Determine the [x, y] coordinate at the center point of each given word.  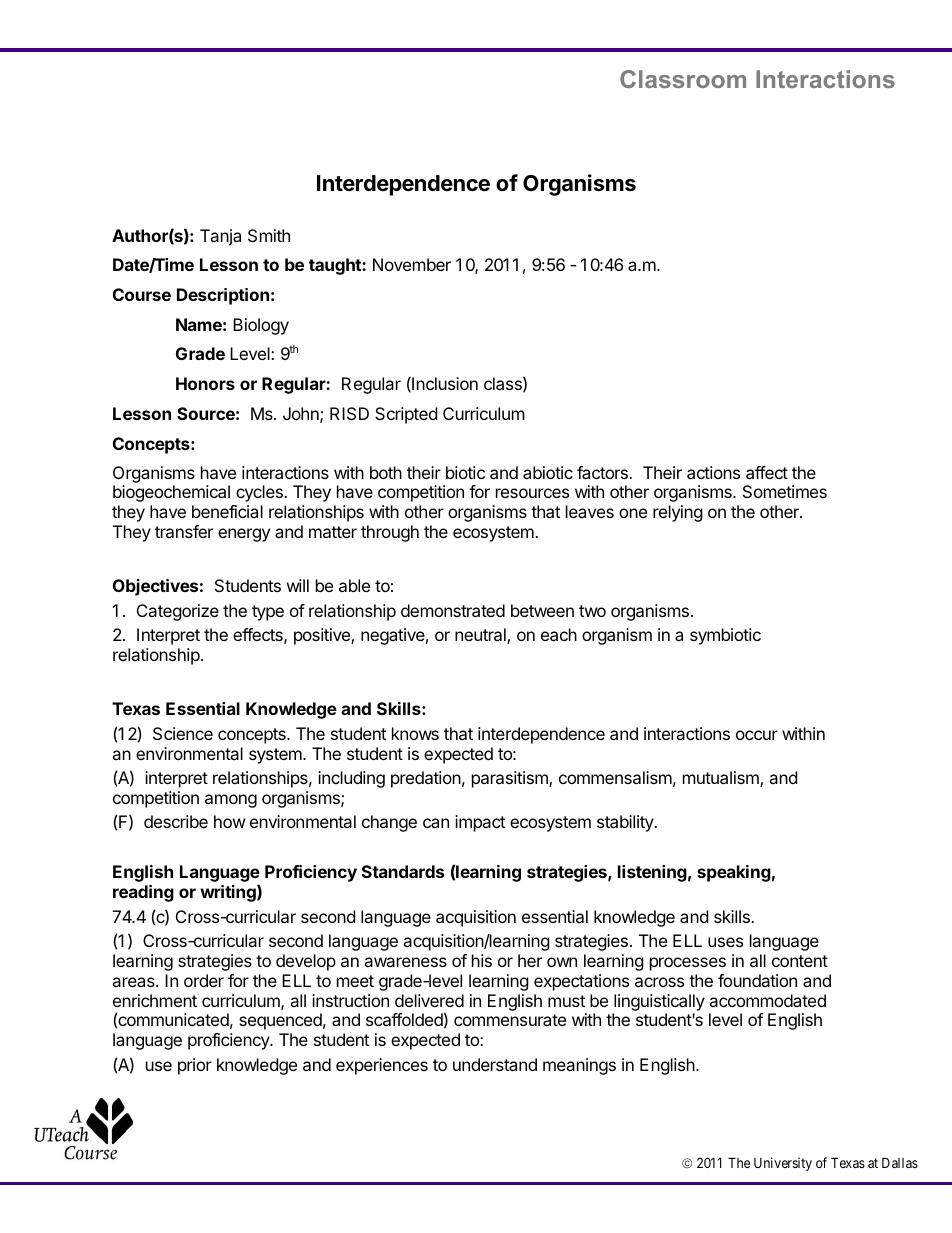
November [412, 264]
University [783, 1164]
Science [183, 733]
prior [195, 1066]
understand [495, 1064]
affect [767, 472]
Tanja [220, 237]
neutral [481, 636]
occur [757, 735]
